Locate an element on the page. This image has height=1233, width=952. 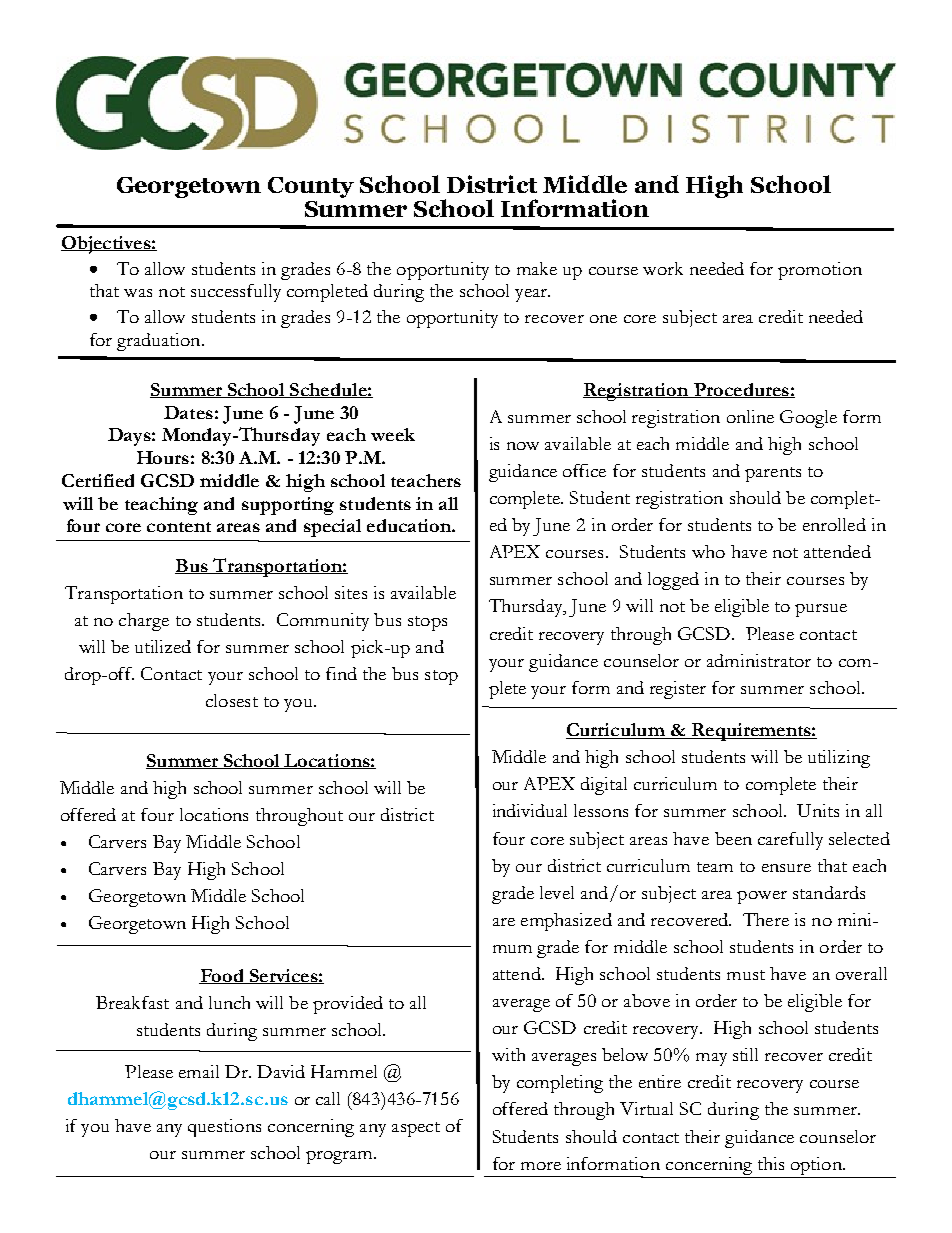
aspect is located at coordinates (416, 1129).
